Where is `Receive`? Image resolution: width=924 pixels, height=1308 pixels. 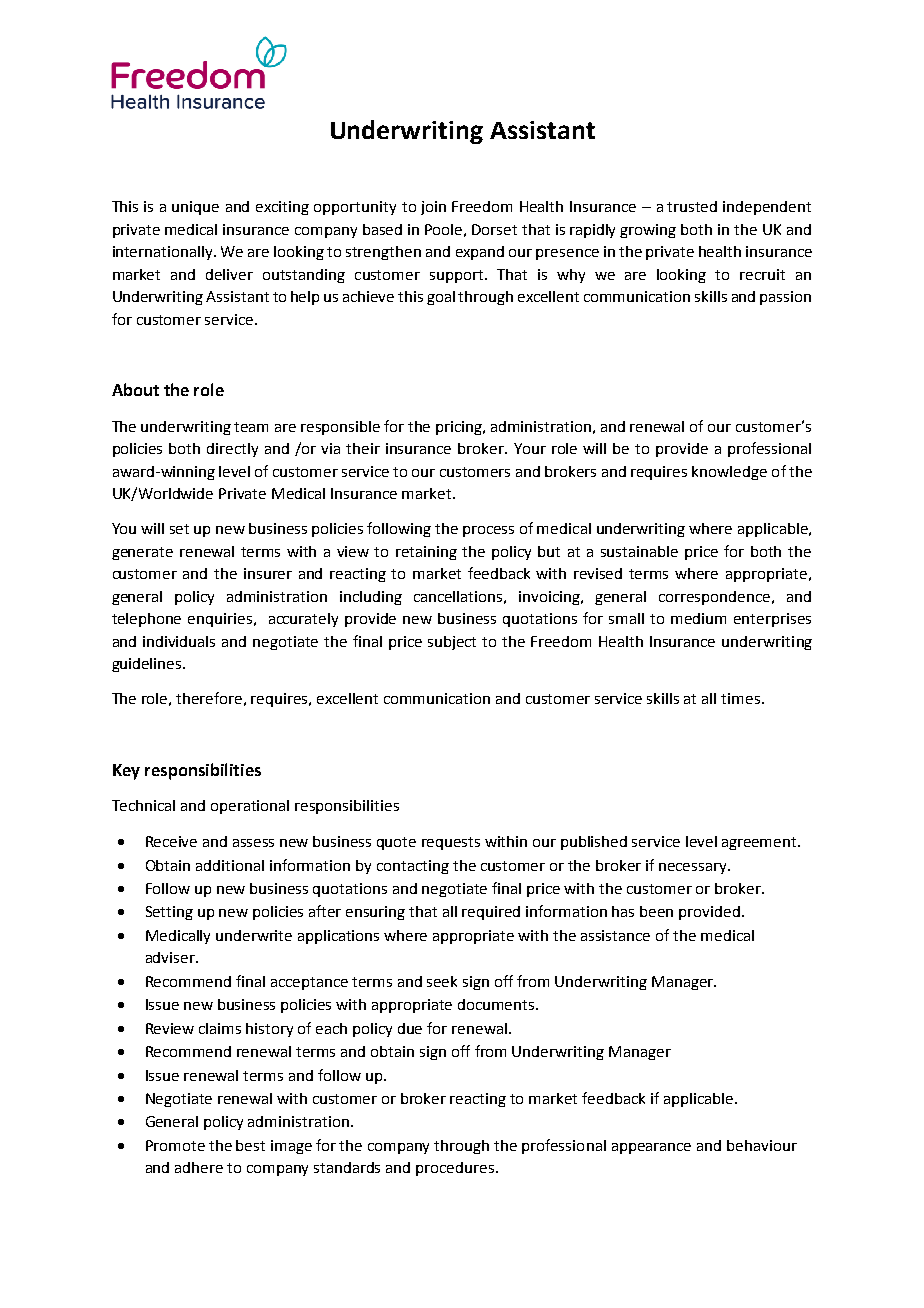 Receive is located at coordinates (171, 841).
